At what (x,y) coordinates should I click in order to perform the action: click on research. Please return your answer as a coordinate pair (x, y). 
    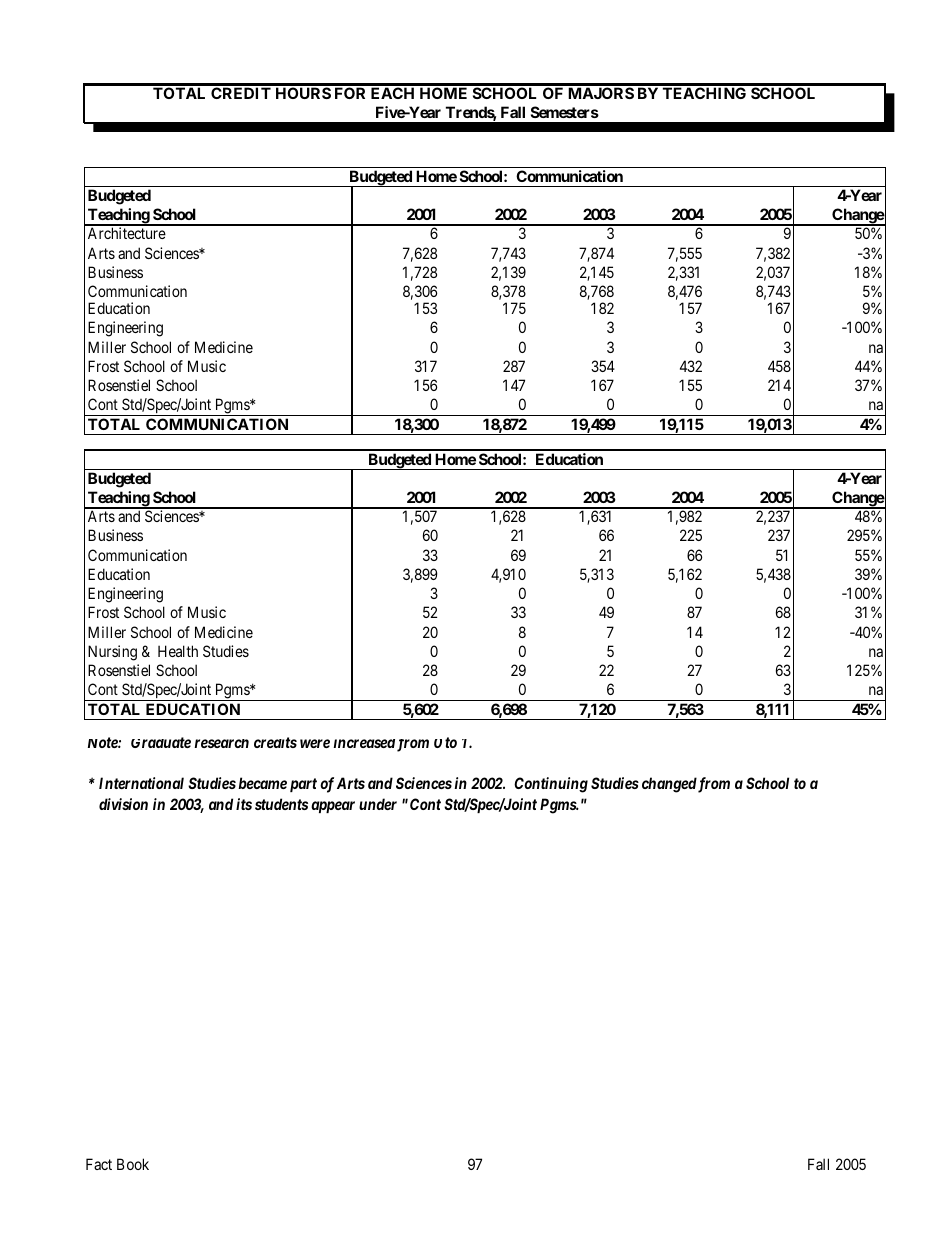
    Looking at the image, I should click on (221, 743).
